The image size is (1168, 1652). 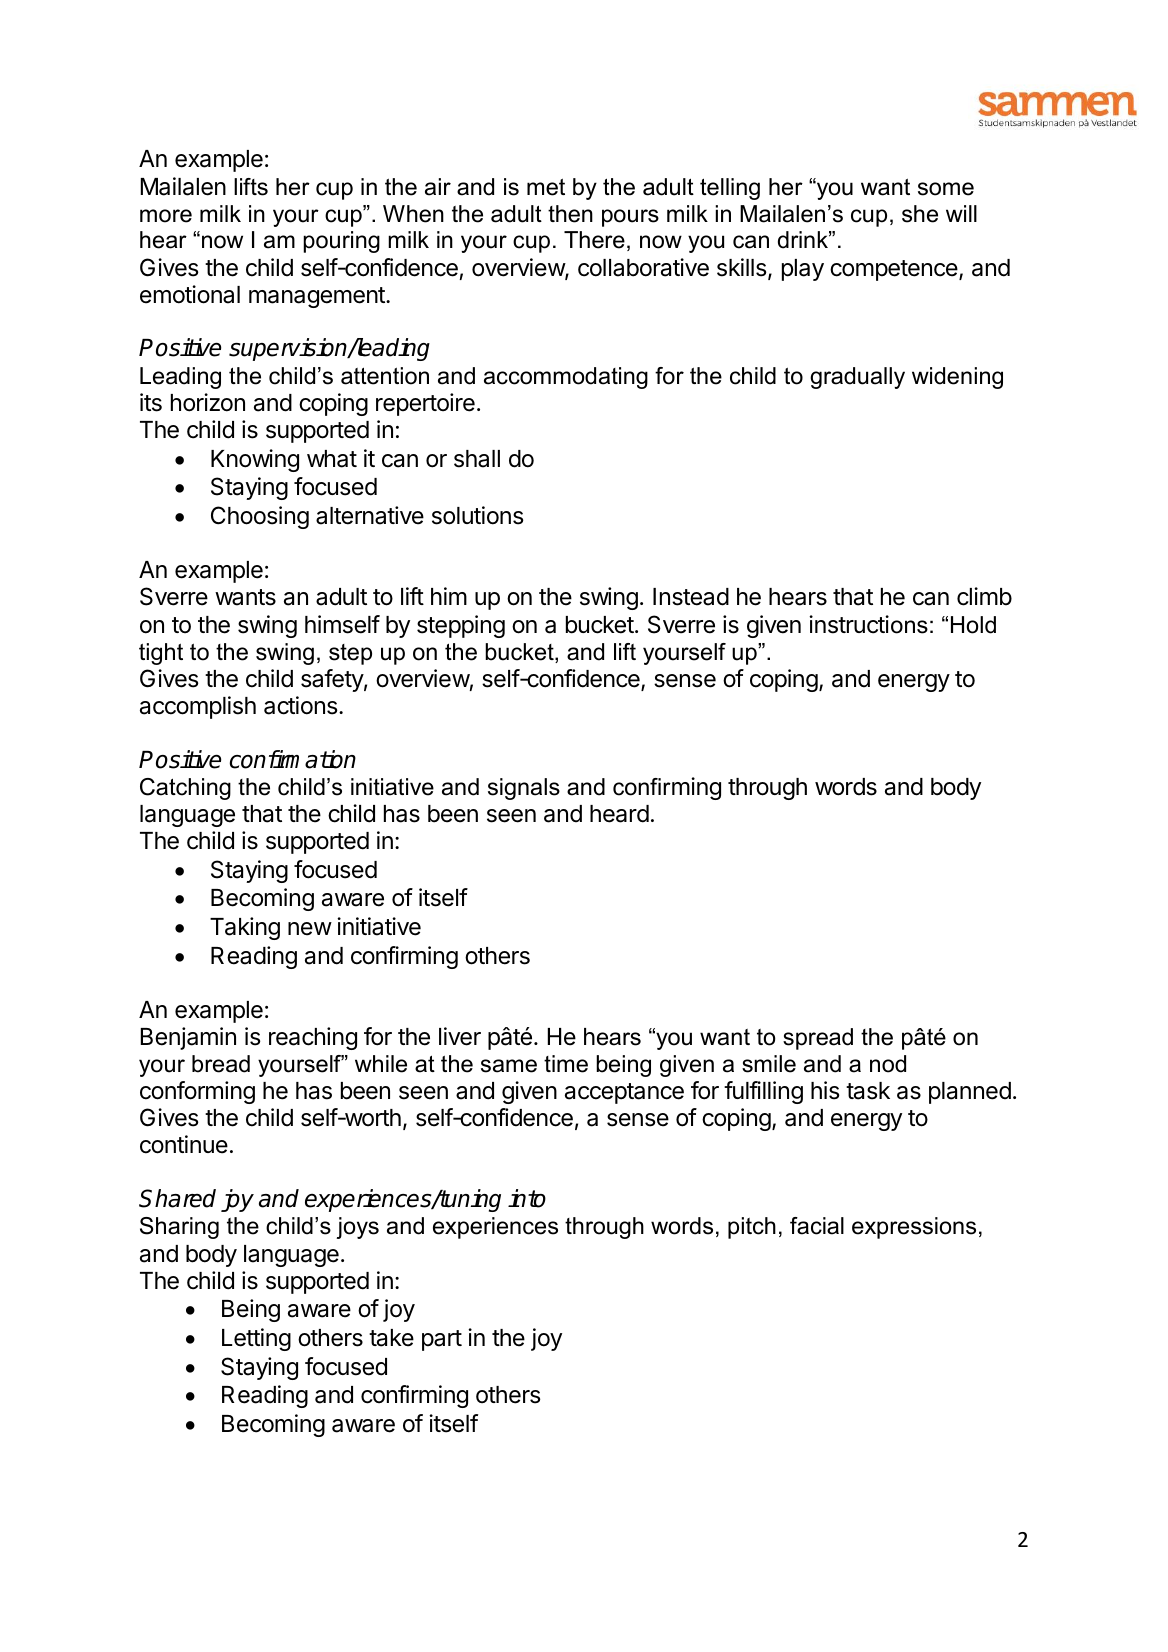 What do you see at coordinates (293, 759) in the document?
I see `confirmation` at bounding box center [293, 759].
